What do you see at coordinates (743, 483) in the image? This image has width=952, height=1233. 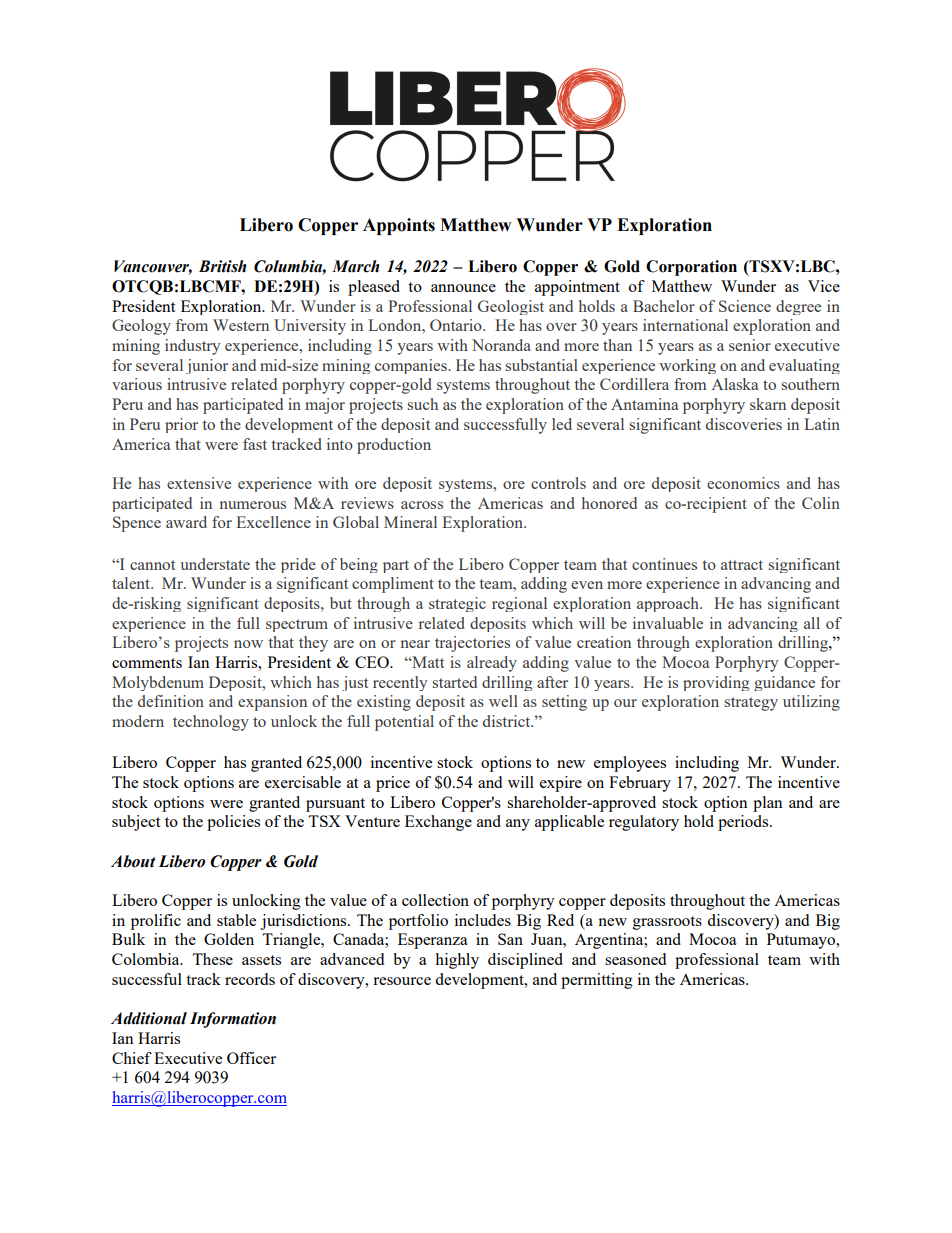 I see `economics` at bounding box center [743, 483].
